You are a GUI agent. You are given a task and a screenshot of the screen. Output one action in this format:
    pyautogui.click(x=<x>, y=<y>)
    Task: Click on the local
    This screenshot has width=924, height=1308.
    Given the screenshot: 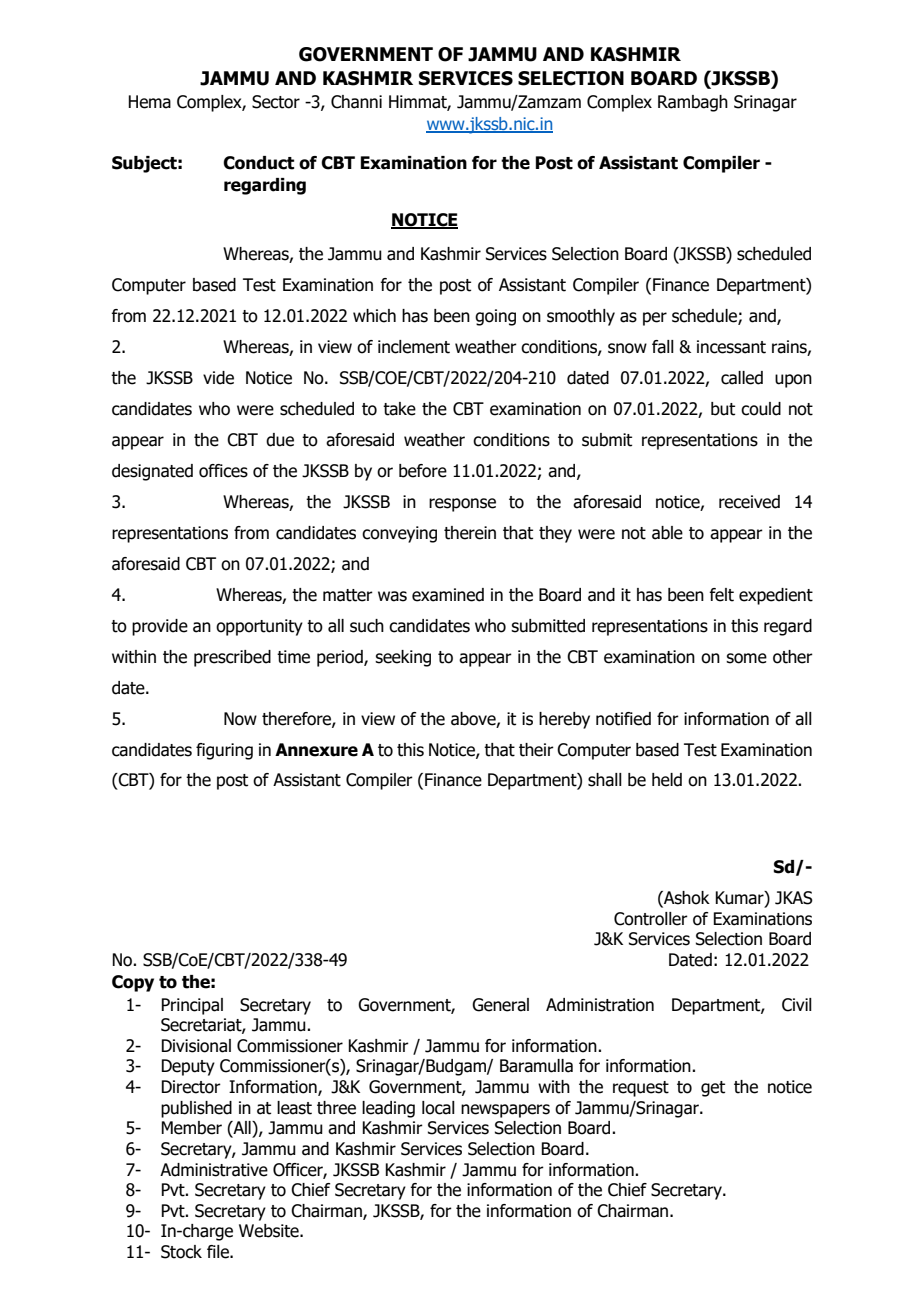 What is the action you would take?
    pyautogui.click(x=438, y=1108)
